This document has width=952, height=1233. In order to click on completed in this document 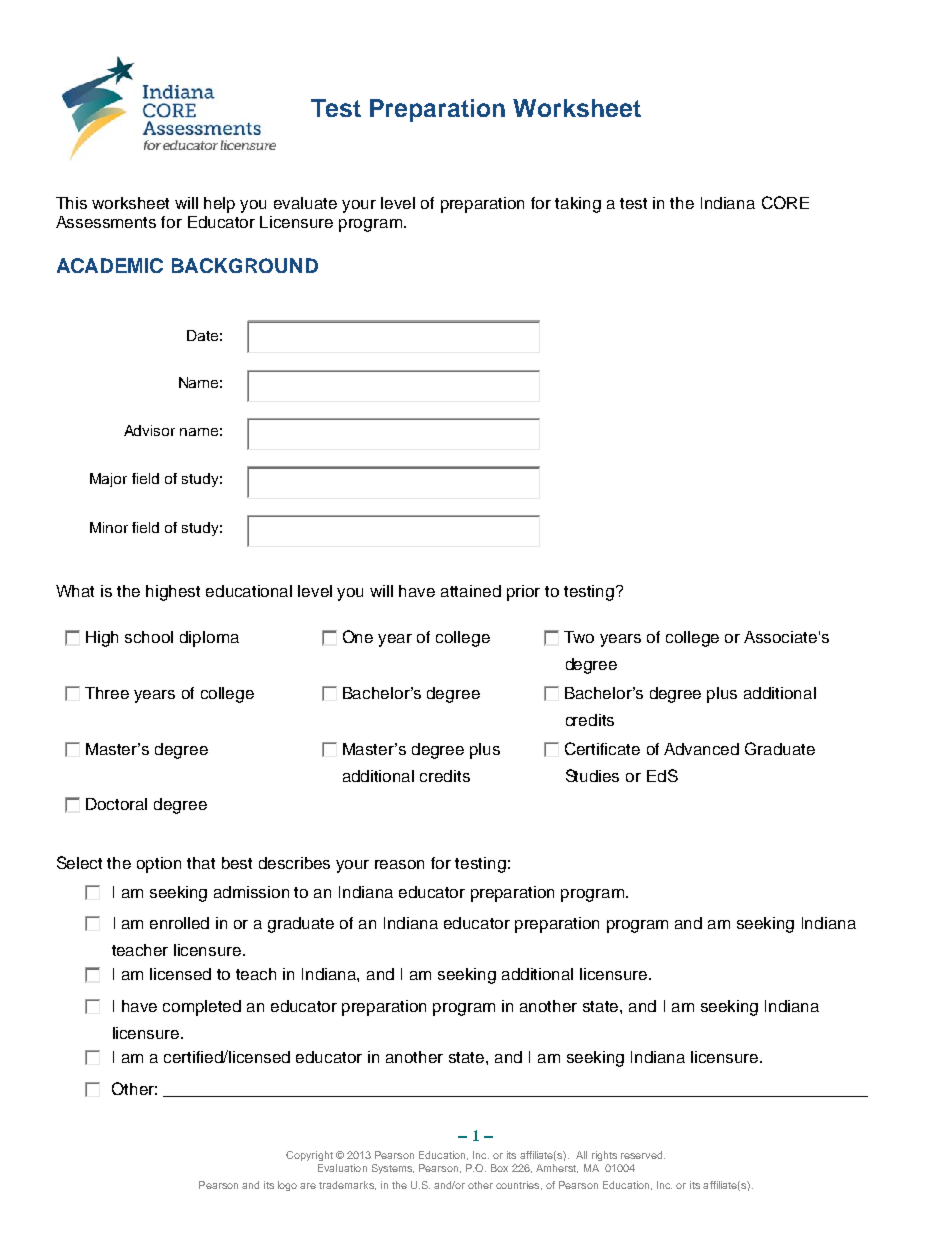, I will do `click(202, 1008)`.
